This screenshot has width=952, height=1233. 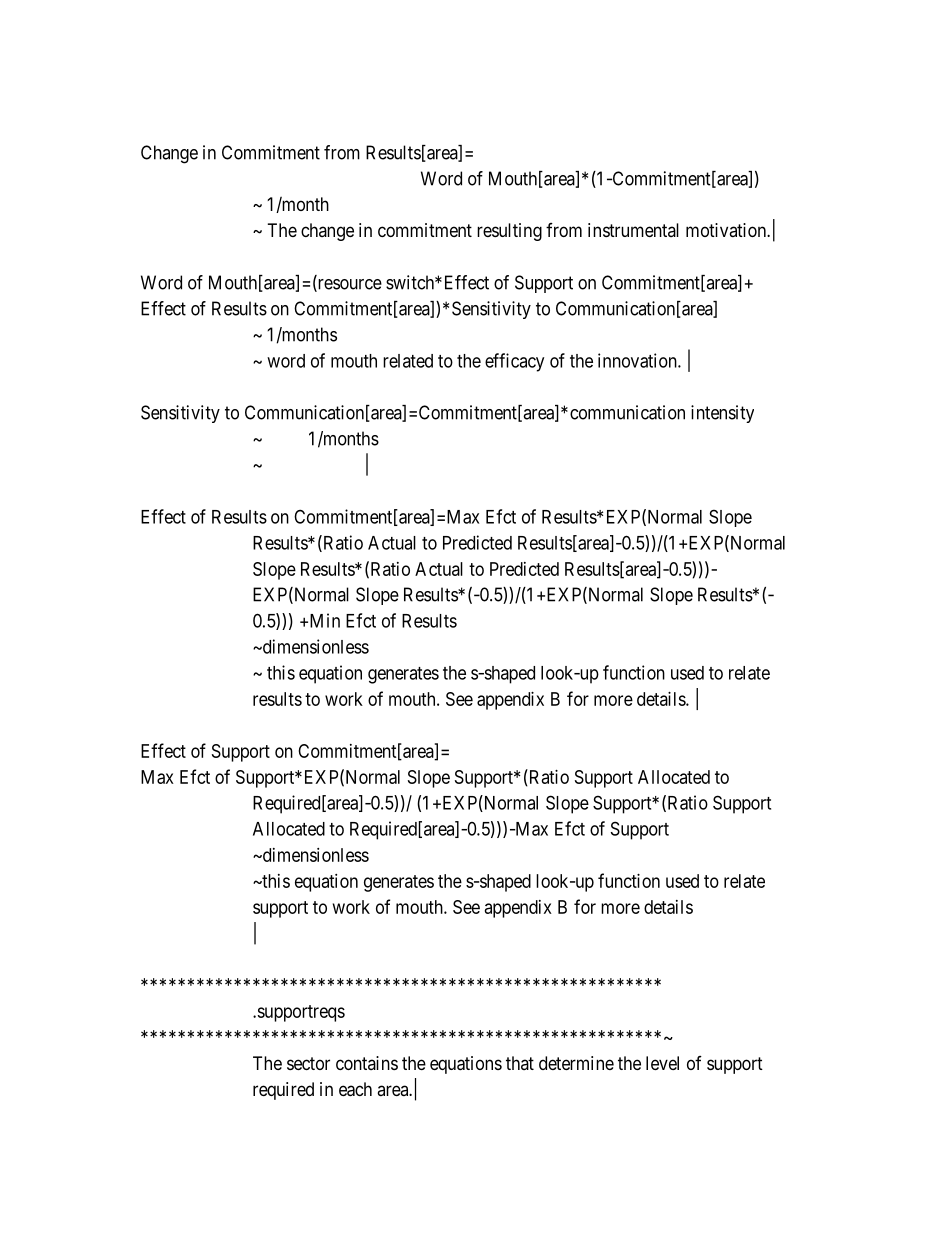 I want to click on level, so click(x=662, y=1063).
